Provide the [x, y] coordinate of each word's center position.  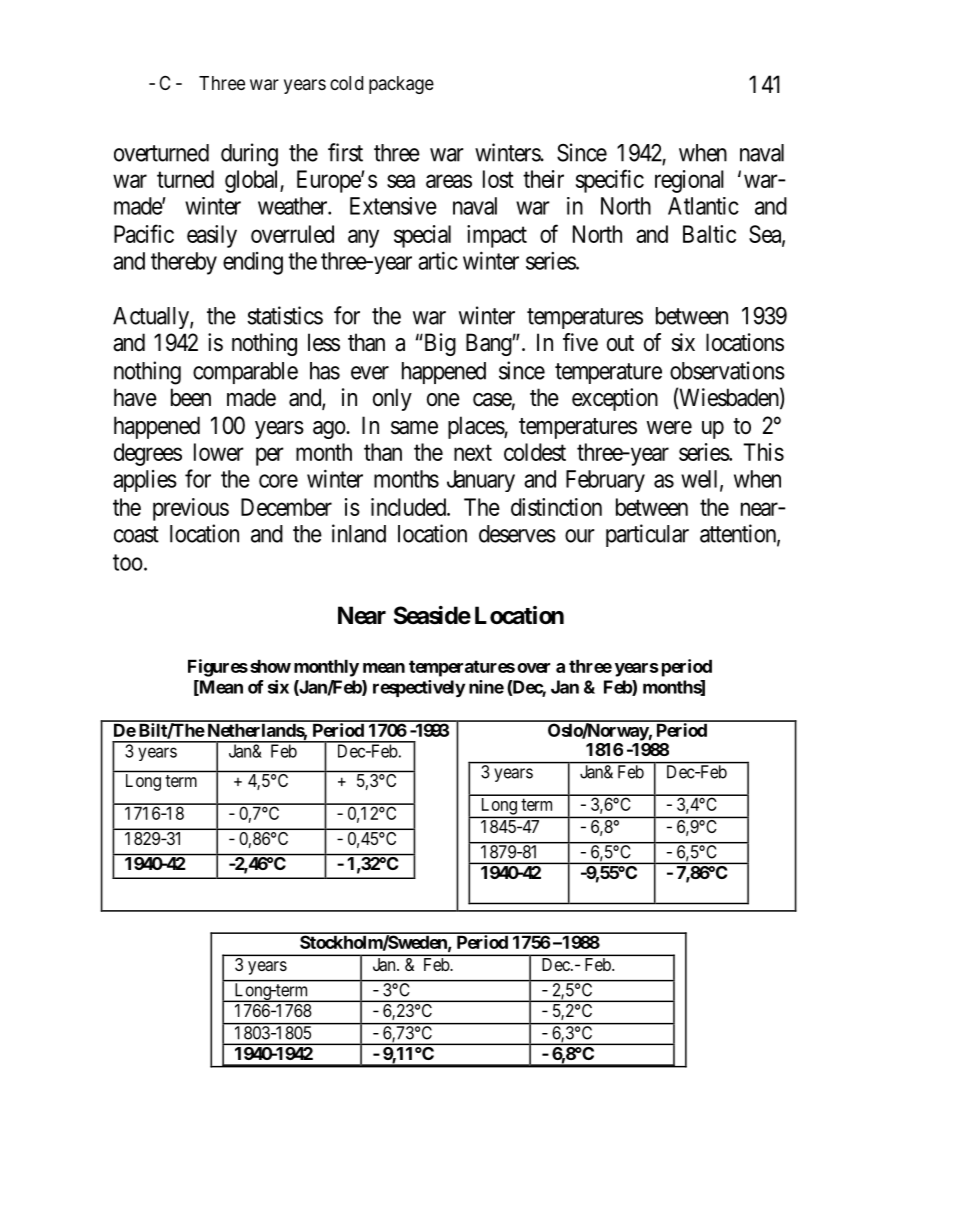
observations [727, 370]
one [443, 400]
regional [689, 181]
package [401, 85]
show [270, 666]
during [249, 155]
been [191, 397]
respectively [419, 688]
